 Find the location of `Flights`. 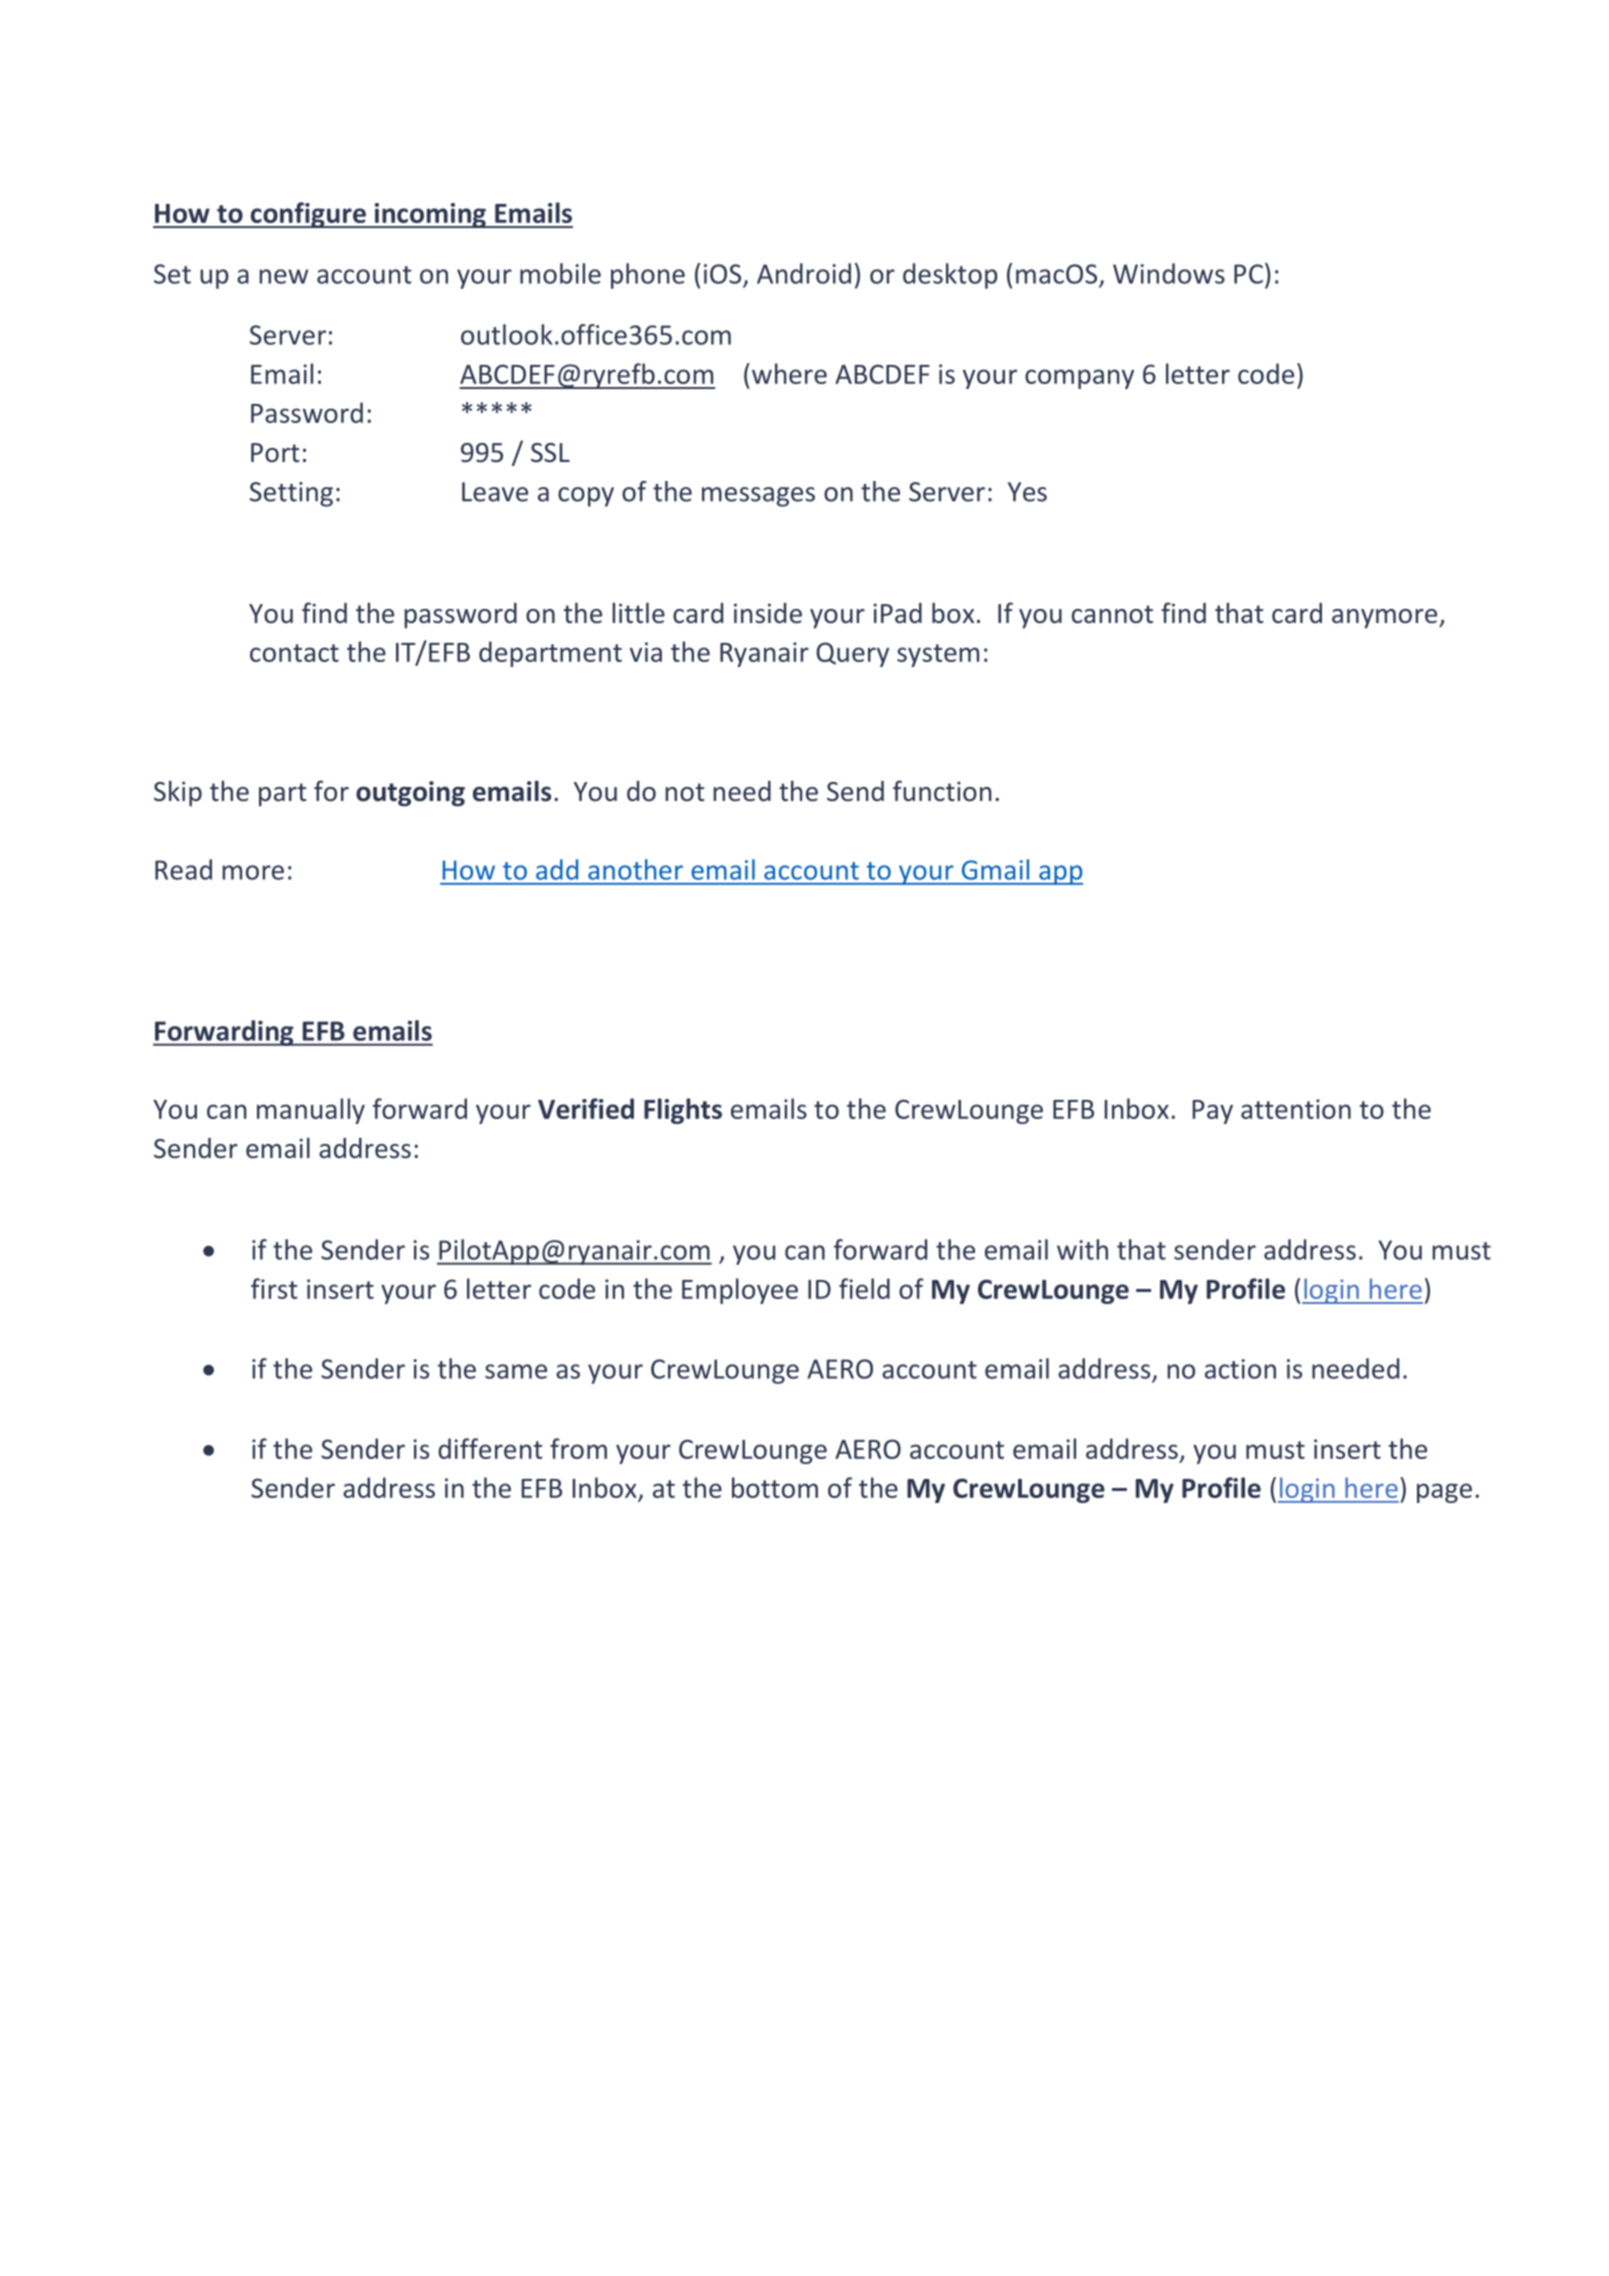

Flights is located at coordinates (683, 1111).
